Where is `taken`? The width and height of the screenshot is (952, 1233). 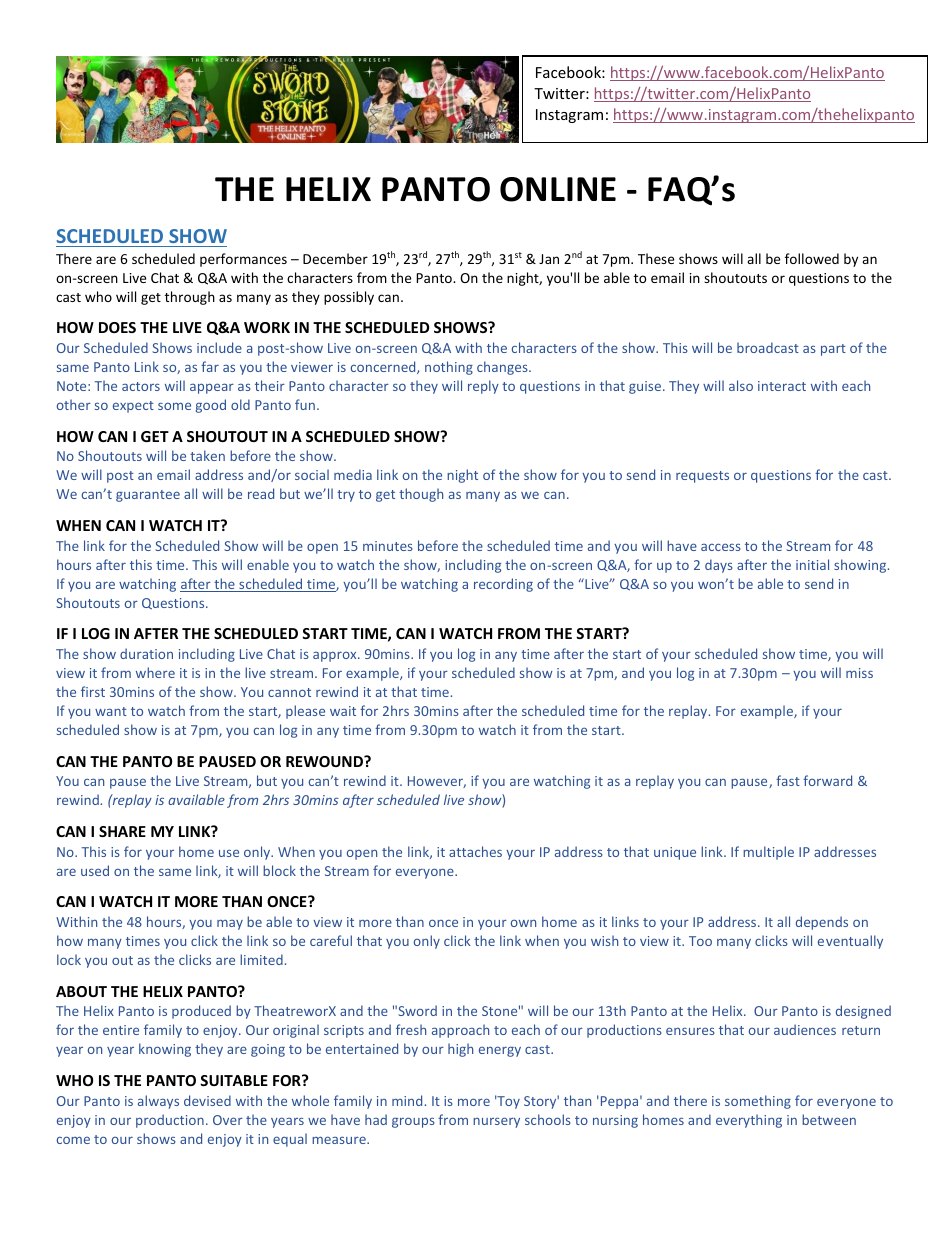 taken is located at coordinates (207, 455).
